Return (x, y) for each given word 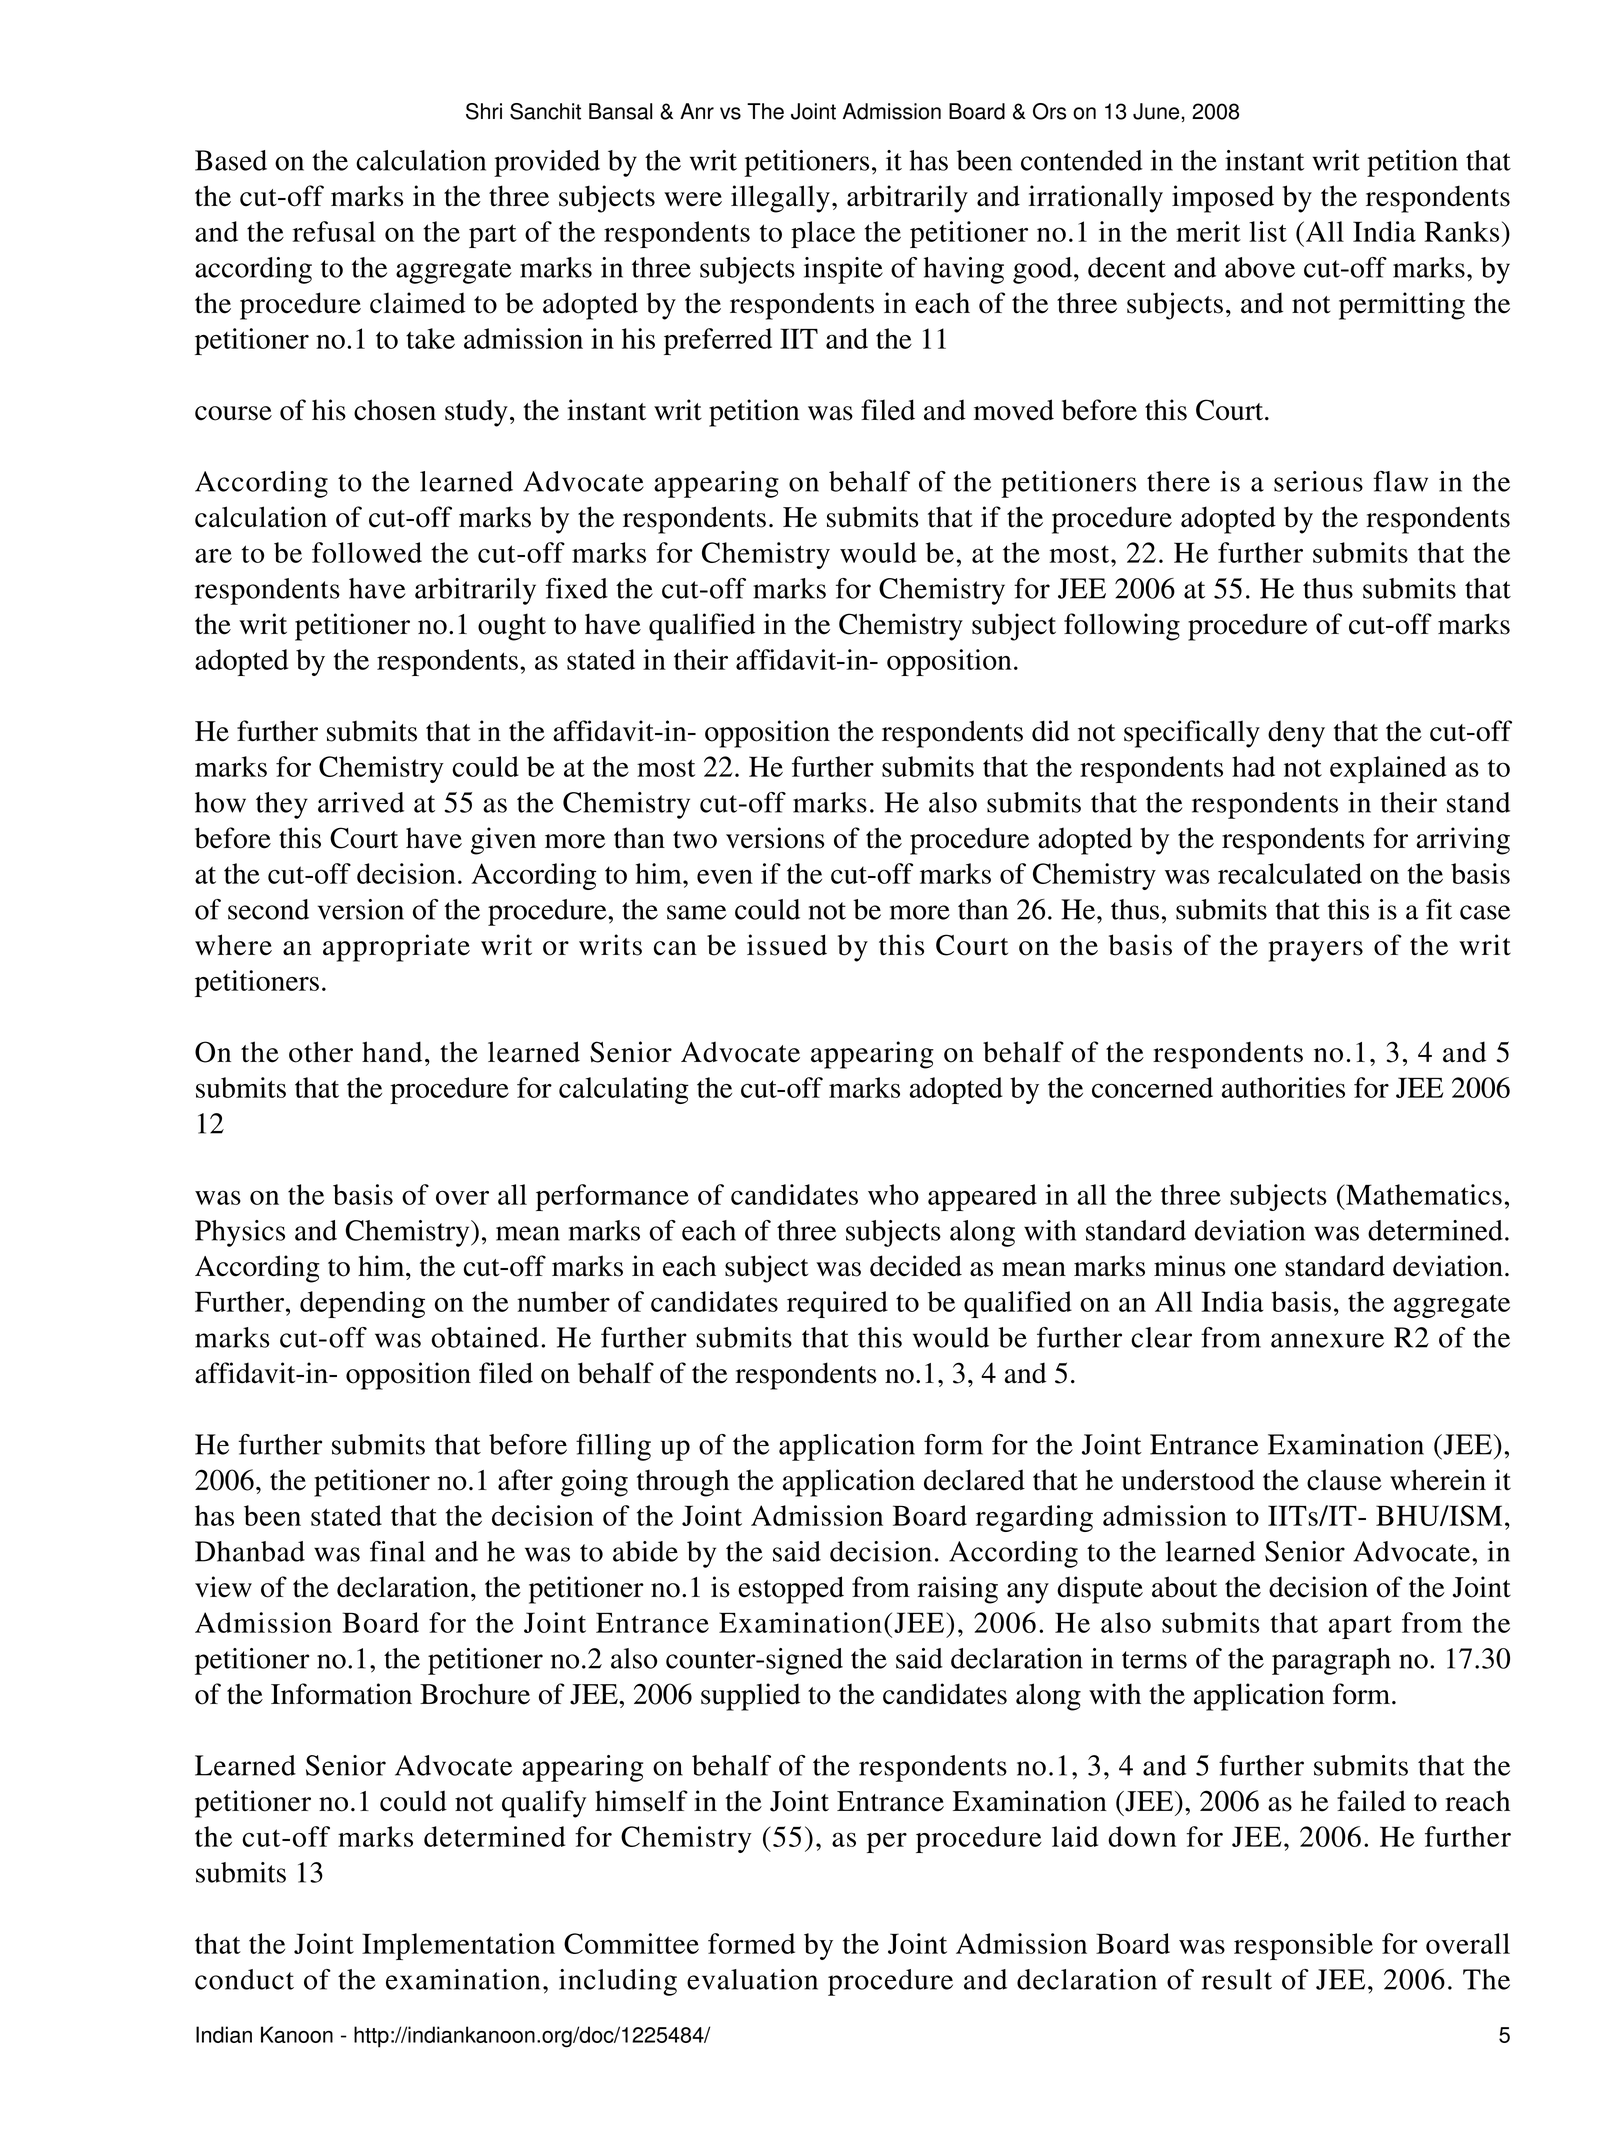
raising (958, 1590)
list (1268, 231)
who (893, 1194)
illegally (780, 199)
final (397, 1551)
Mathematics (1423, 1194)
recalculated (1290, 873)
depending (362, 1304)
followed (367, 552)
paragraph (1331, 1661)
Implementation (458, 1946)
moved (1014, 410)
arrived (361, 802)
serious (1318, 481)
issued (787, 945)
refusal (334, 231)
